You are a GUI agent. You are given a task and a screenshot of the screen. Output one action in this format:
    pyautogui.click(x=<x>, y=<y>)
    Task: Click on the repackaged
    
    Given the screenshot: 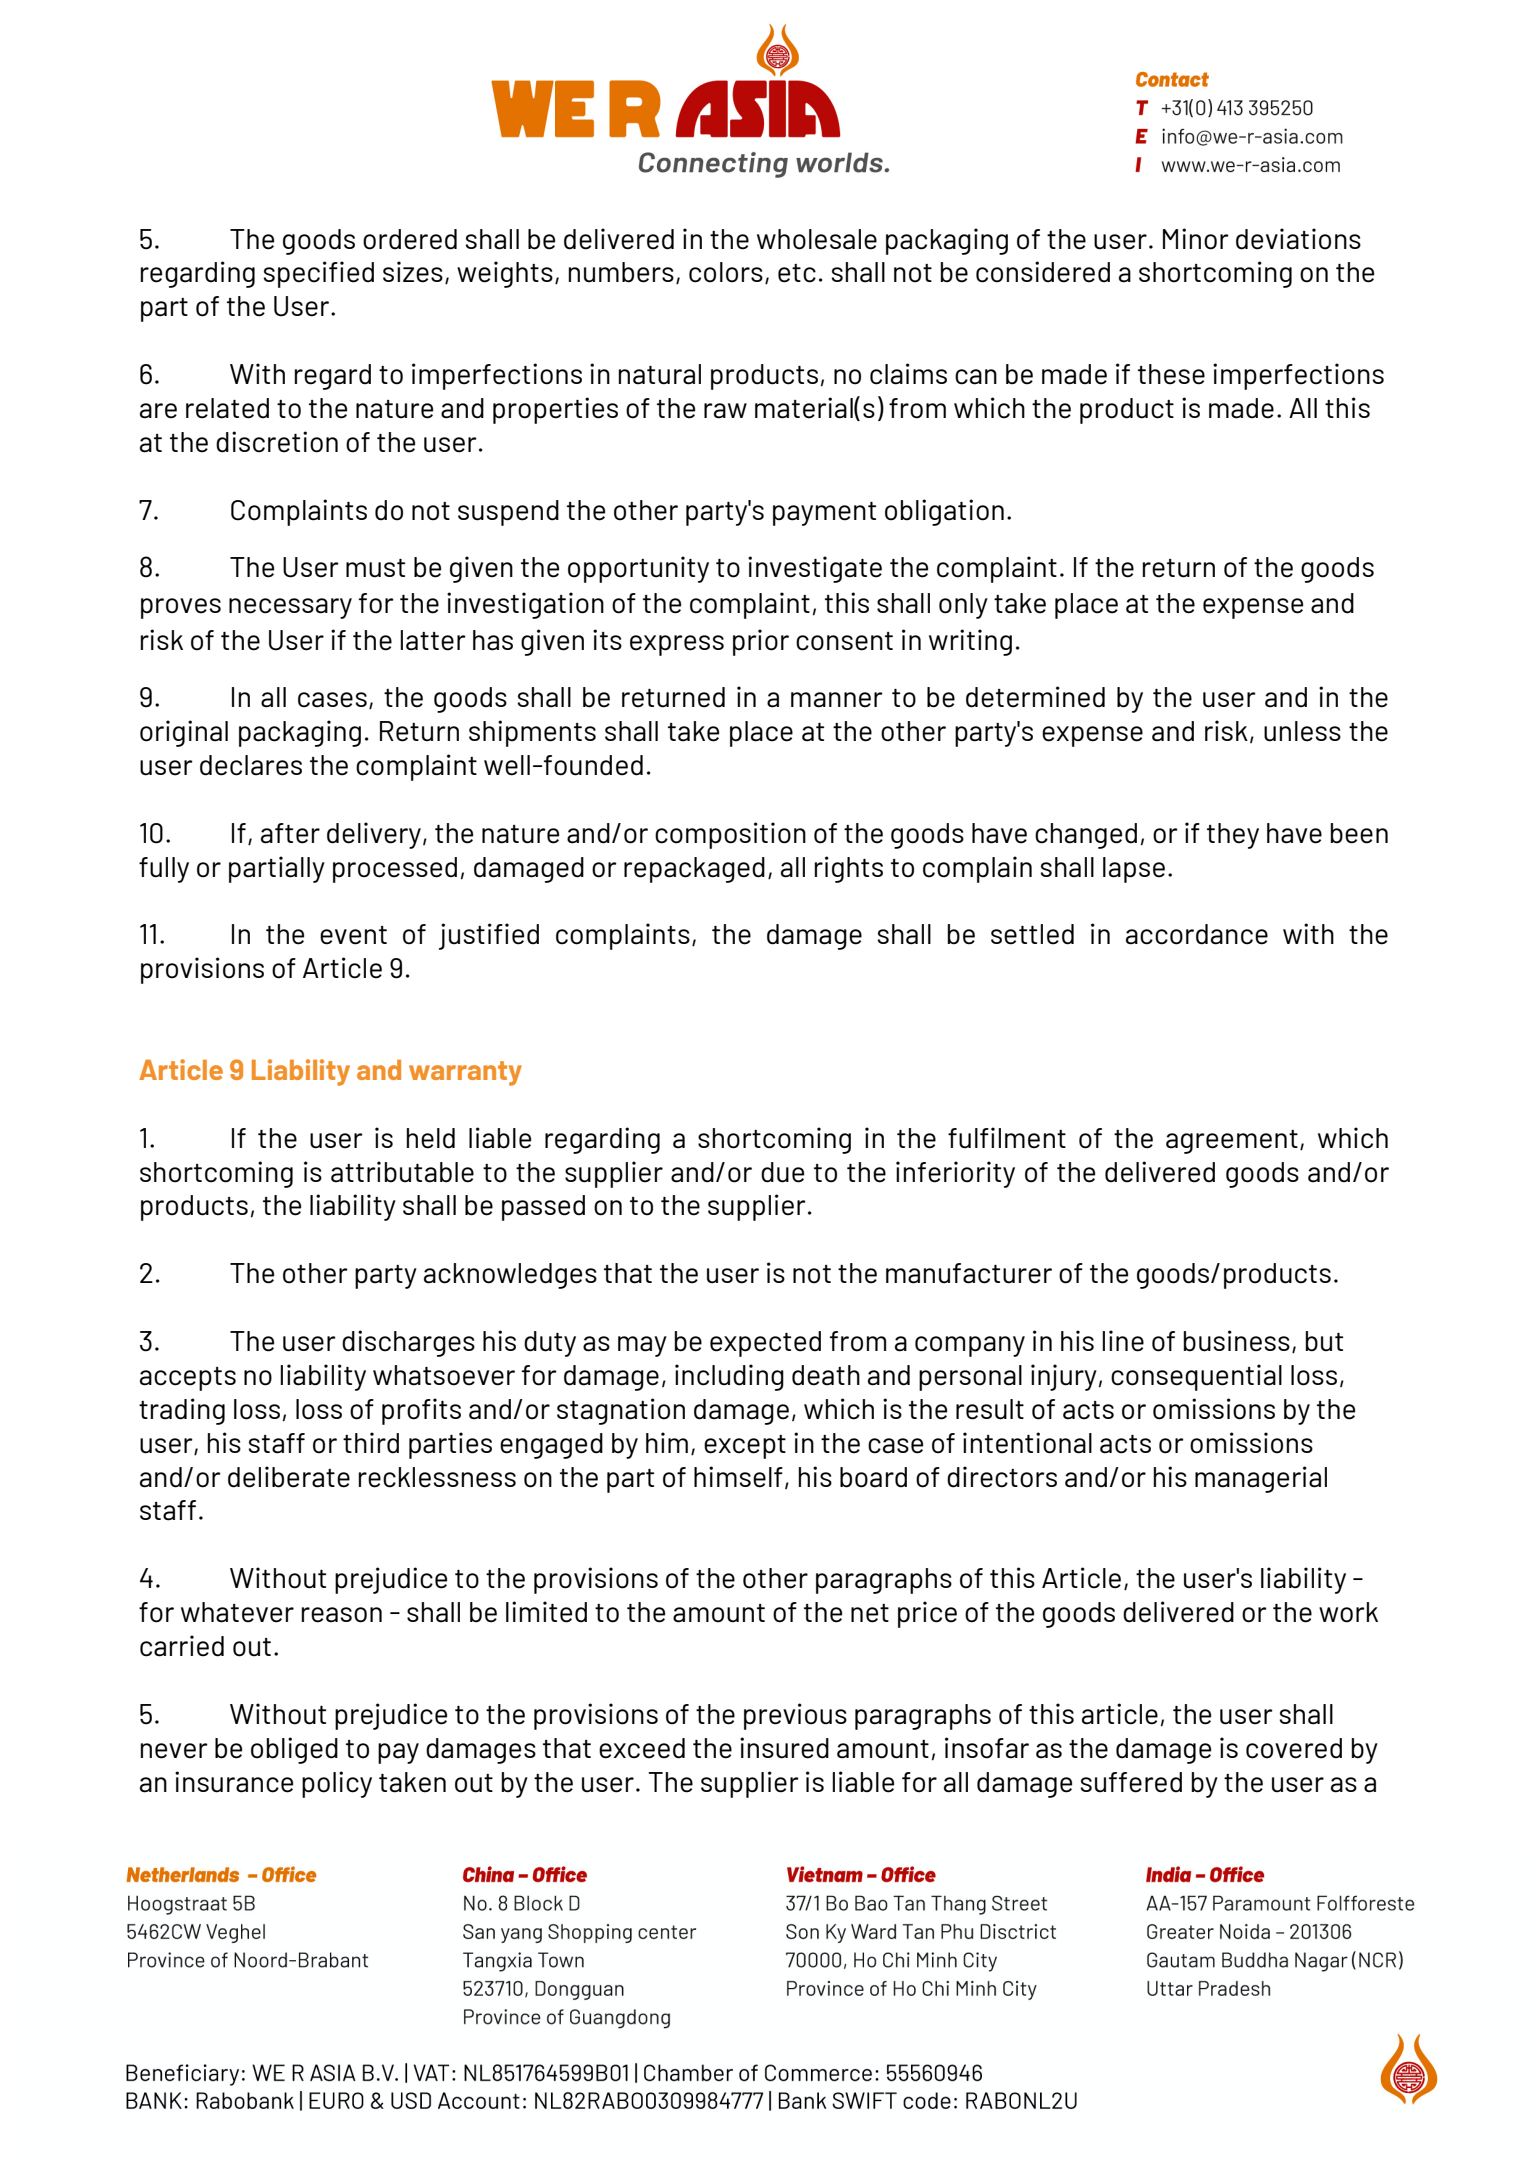 What is the action you would take?
    pyautogui.click(x=694, y=870)
